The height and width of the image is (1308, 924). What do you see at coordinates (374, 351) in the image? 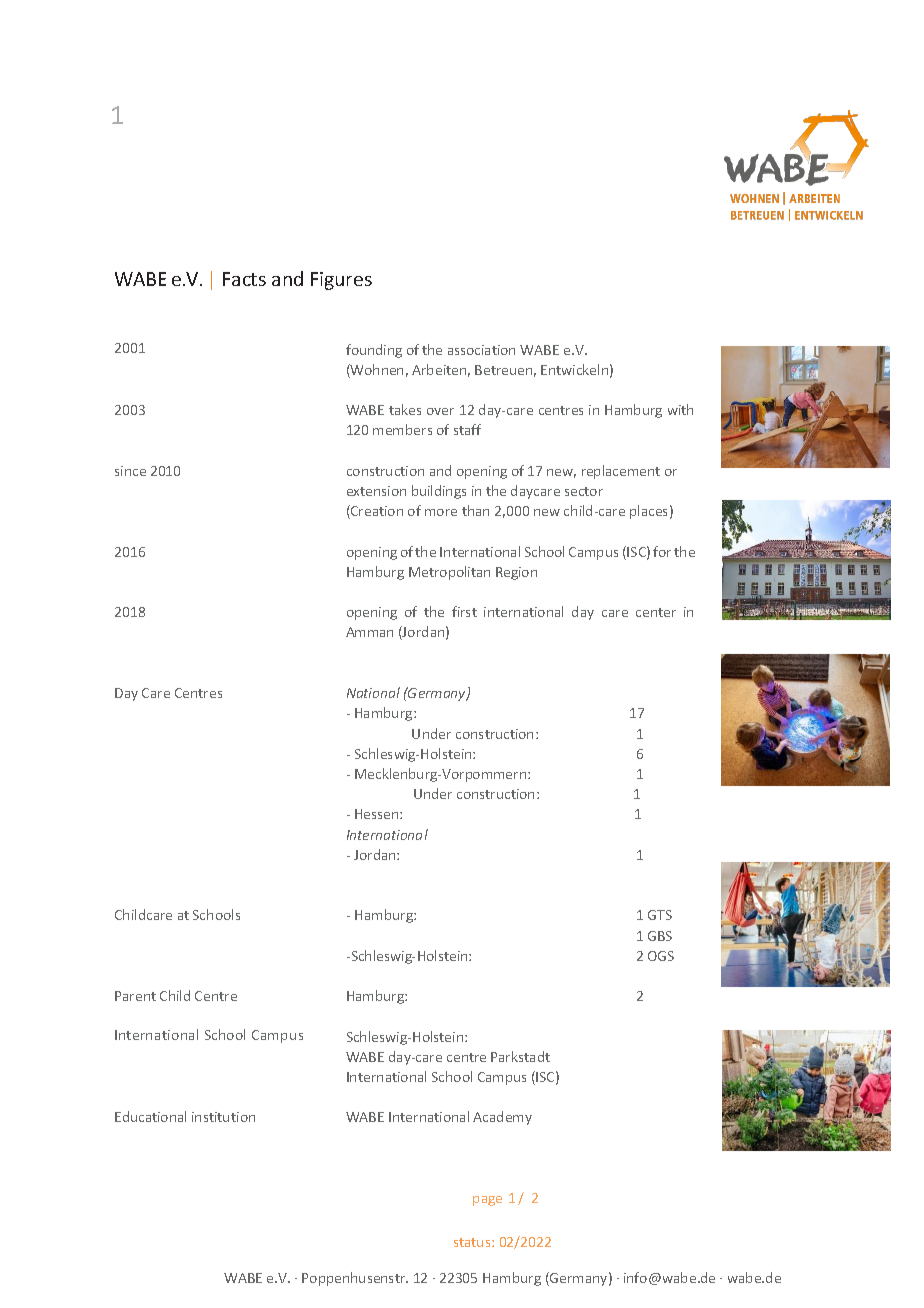
I see `founding` at bounding box center [374, 351].
